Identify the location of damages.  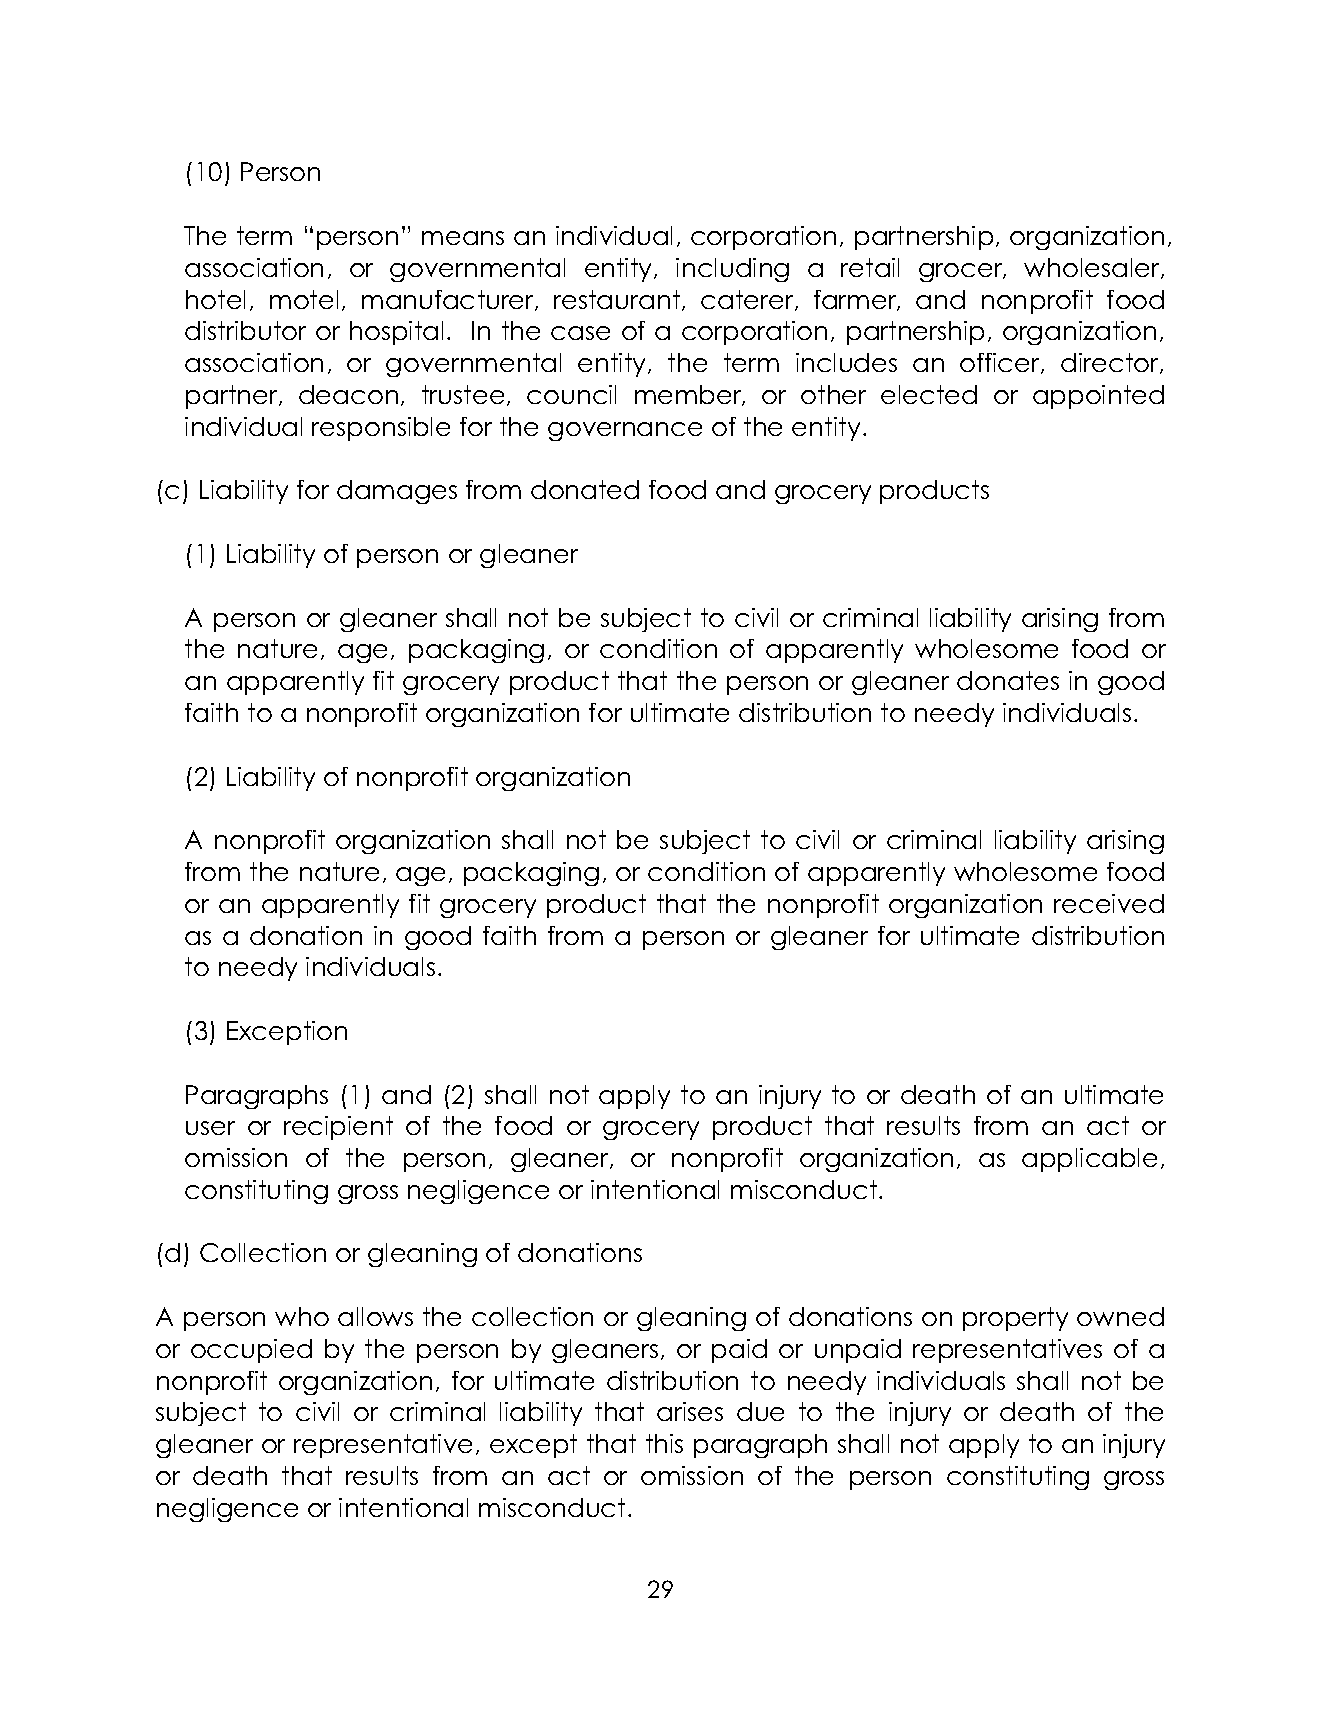
(397, 492).
